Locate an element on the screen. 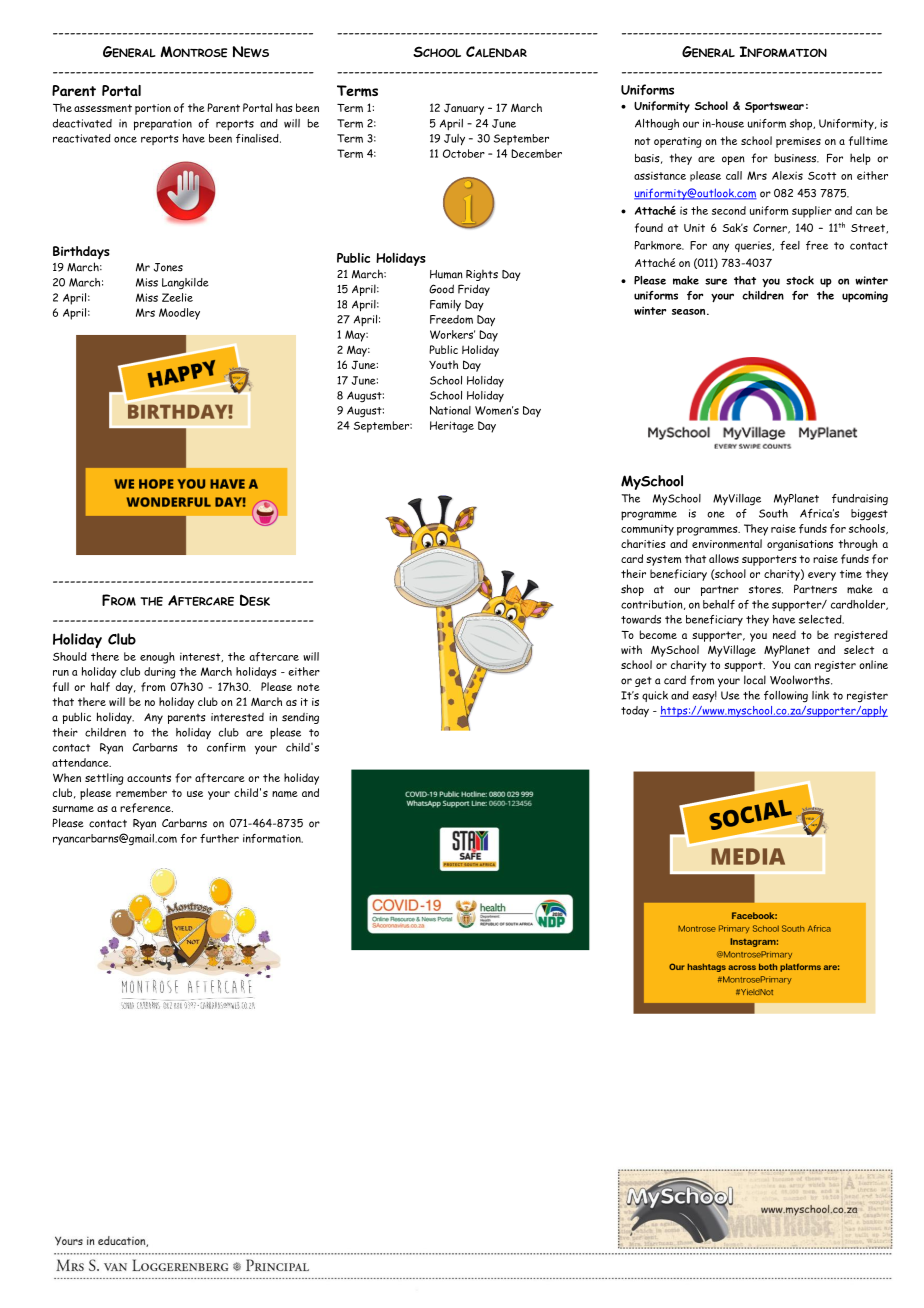  further is located at coordinates (219, 838).
